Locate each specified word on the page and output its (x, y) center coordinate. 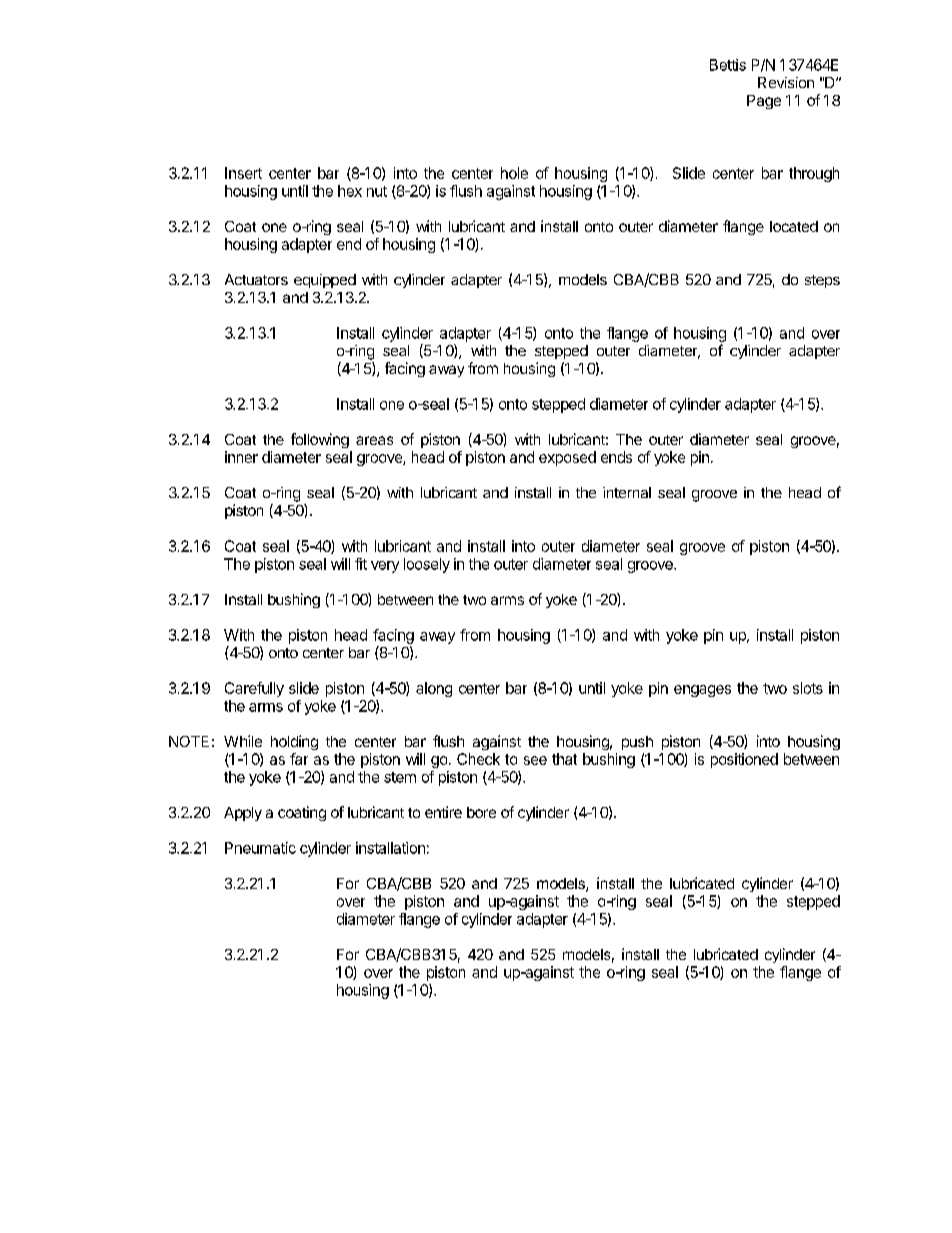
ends (616, 457)
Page (764, 102)
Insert (243, 173)
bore (481, 812)
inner (241, 457)
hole (514, 173)
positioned (744, 760)
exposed (567, 458)
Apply (243, 814)
